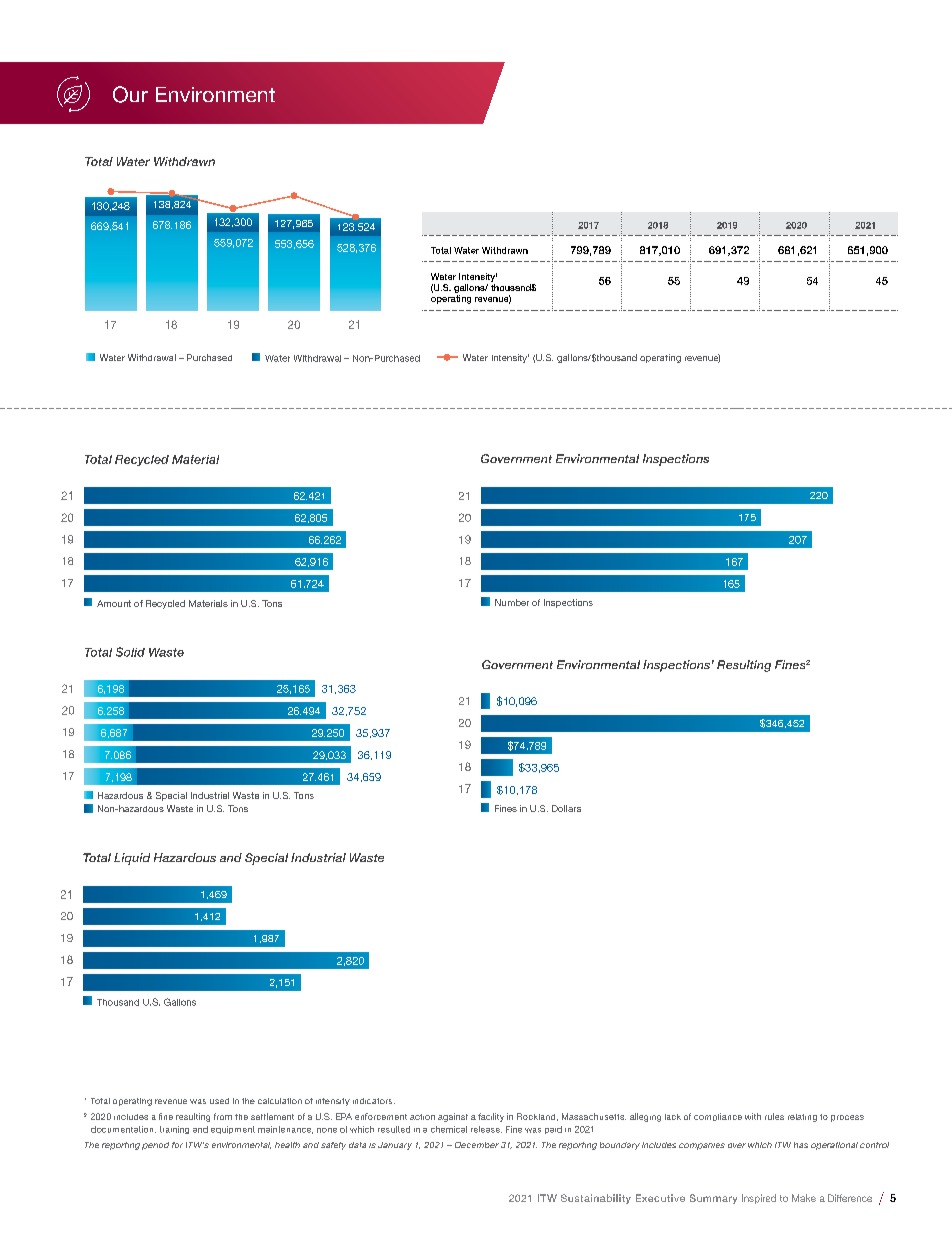  What do you see at coordinates (774, 1116) in the screenshot?
I see `rules` at bounding box center [774, 1116].
